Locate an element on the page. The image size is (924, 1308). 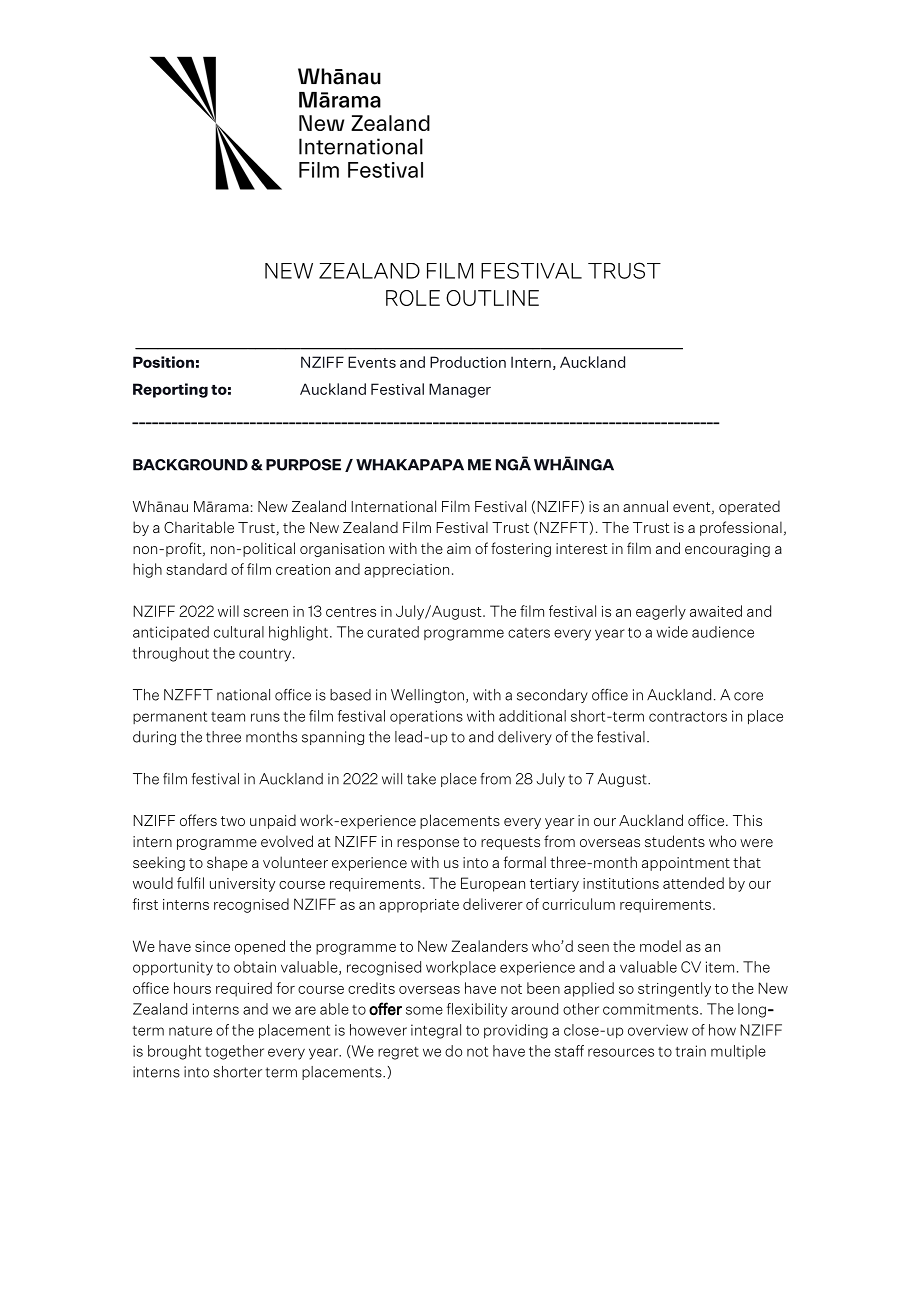
overview is located at coordinates (658, 1030).
